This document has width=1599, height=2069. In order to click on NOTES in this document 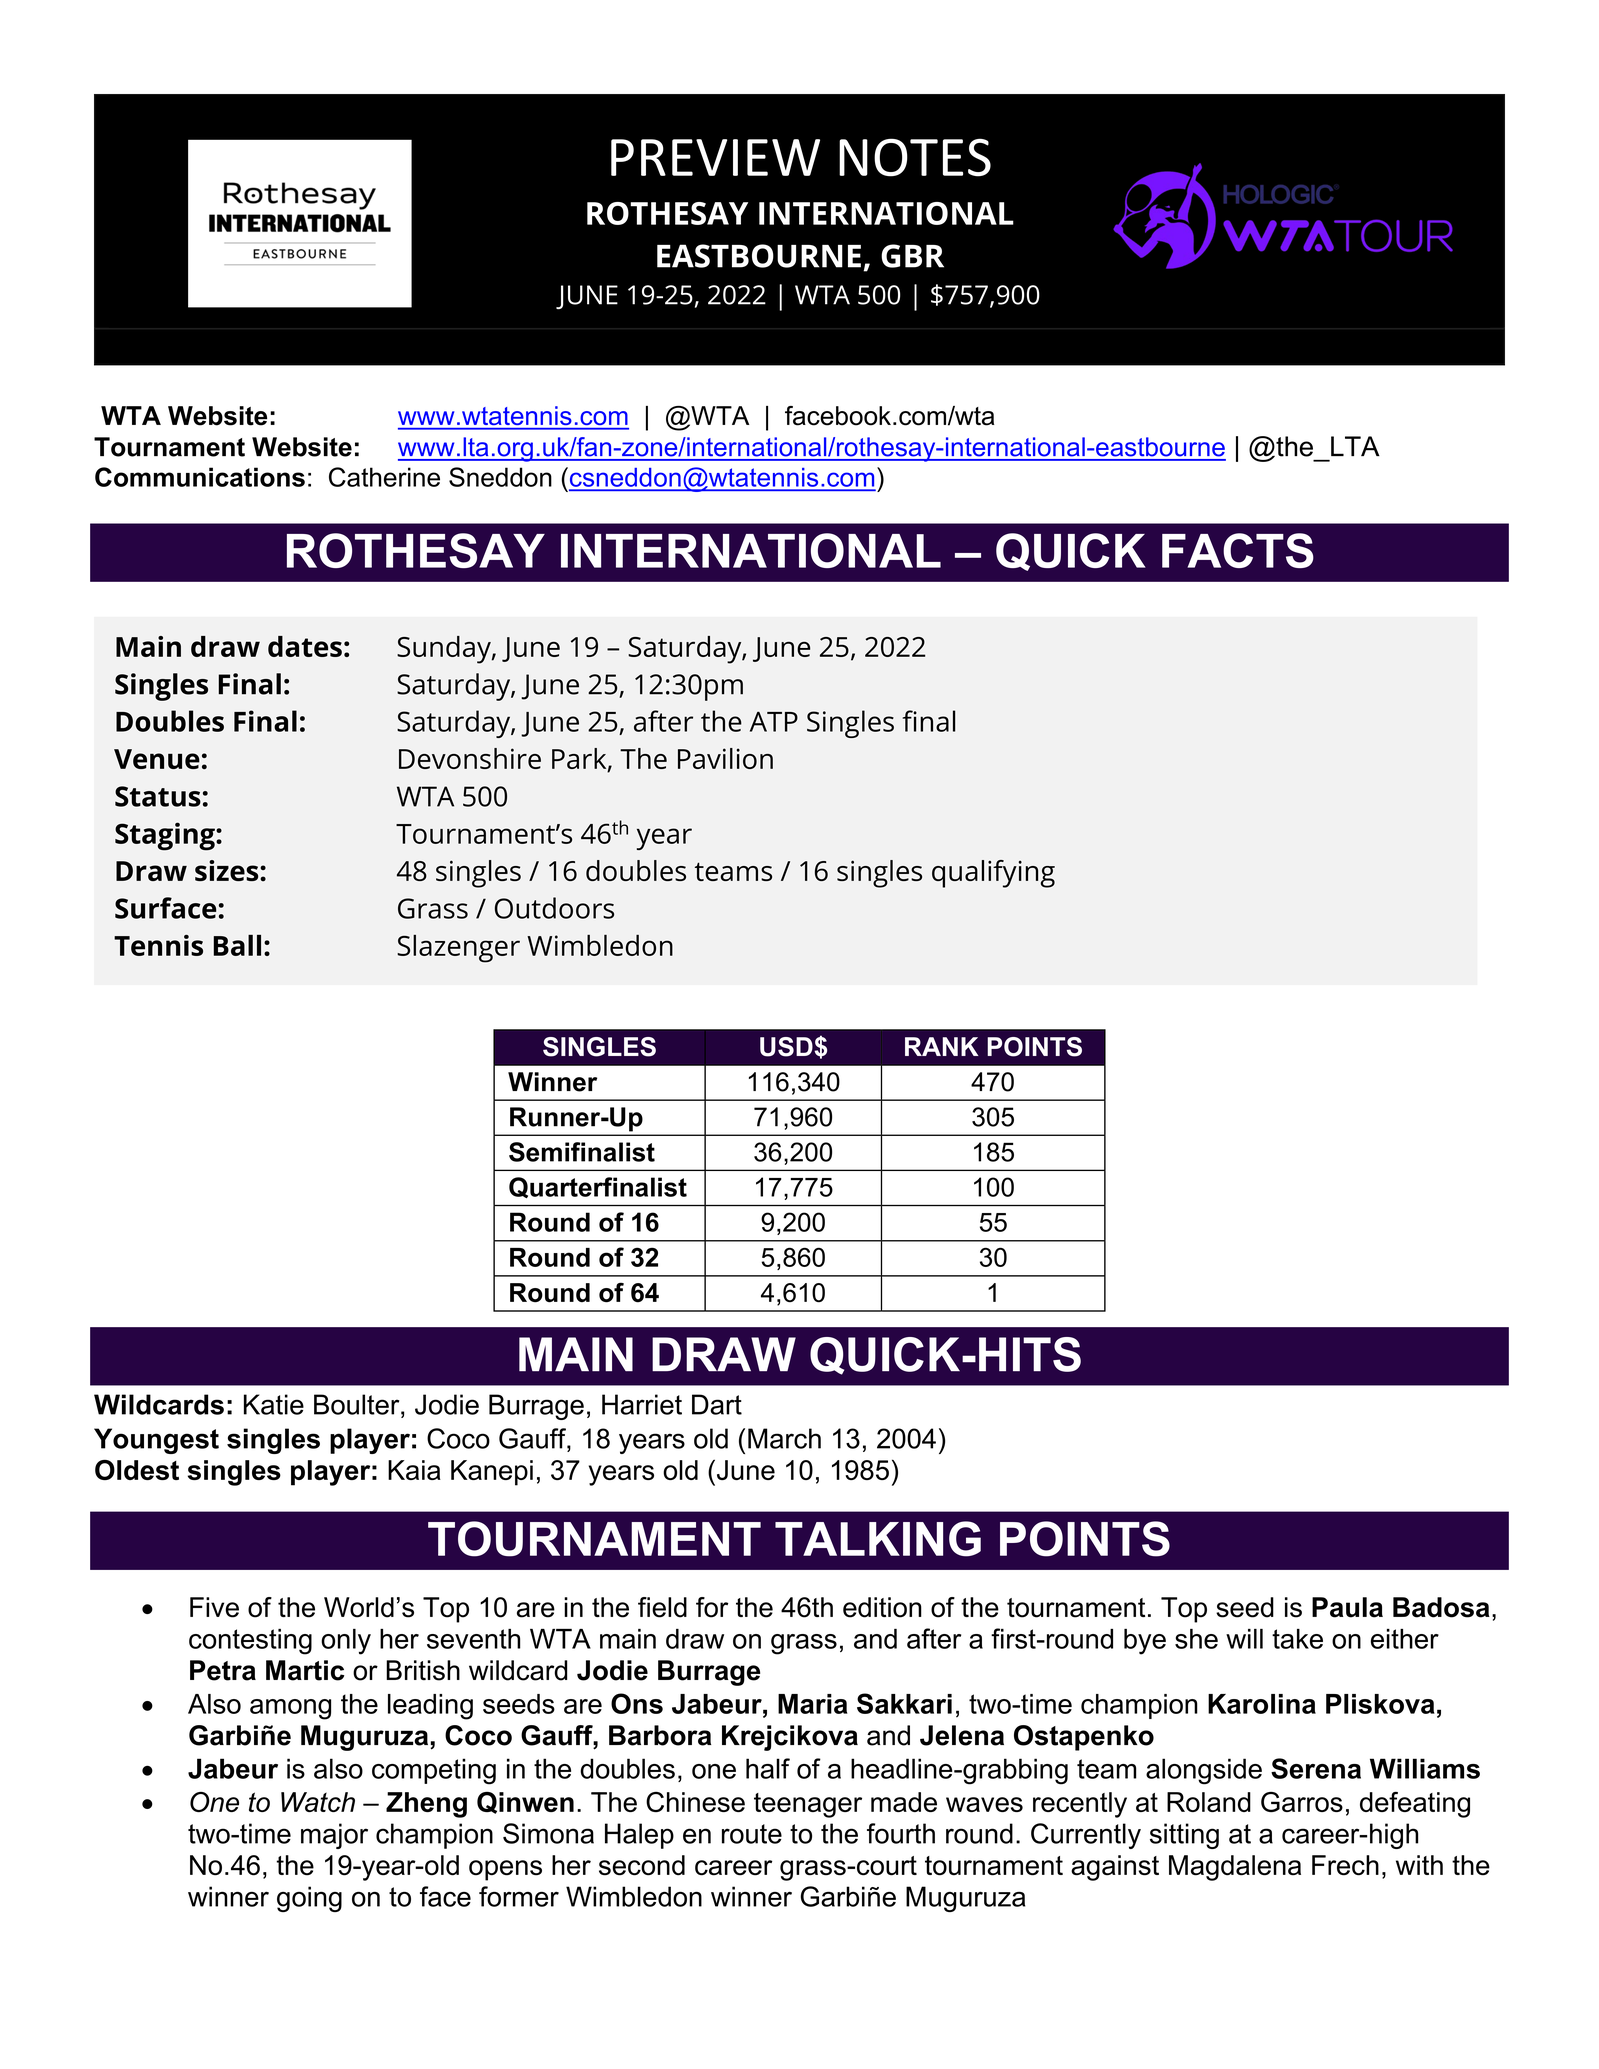, I will do `click(915, 157)`.
